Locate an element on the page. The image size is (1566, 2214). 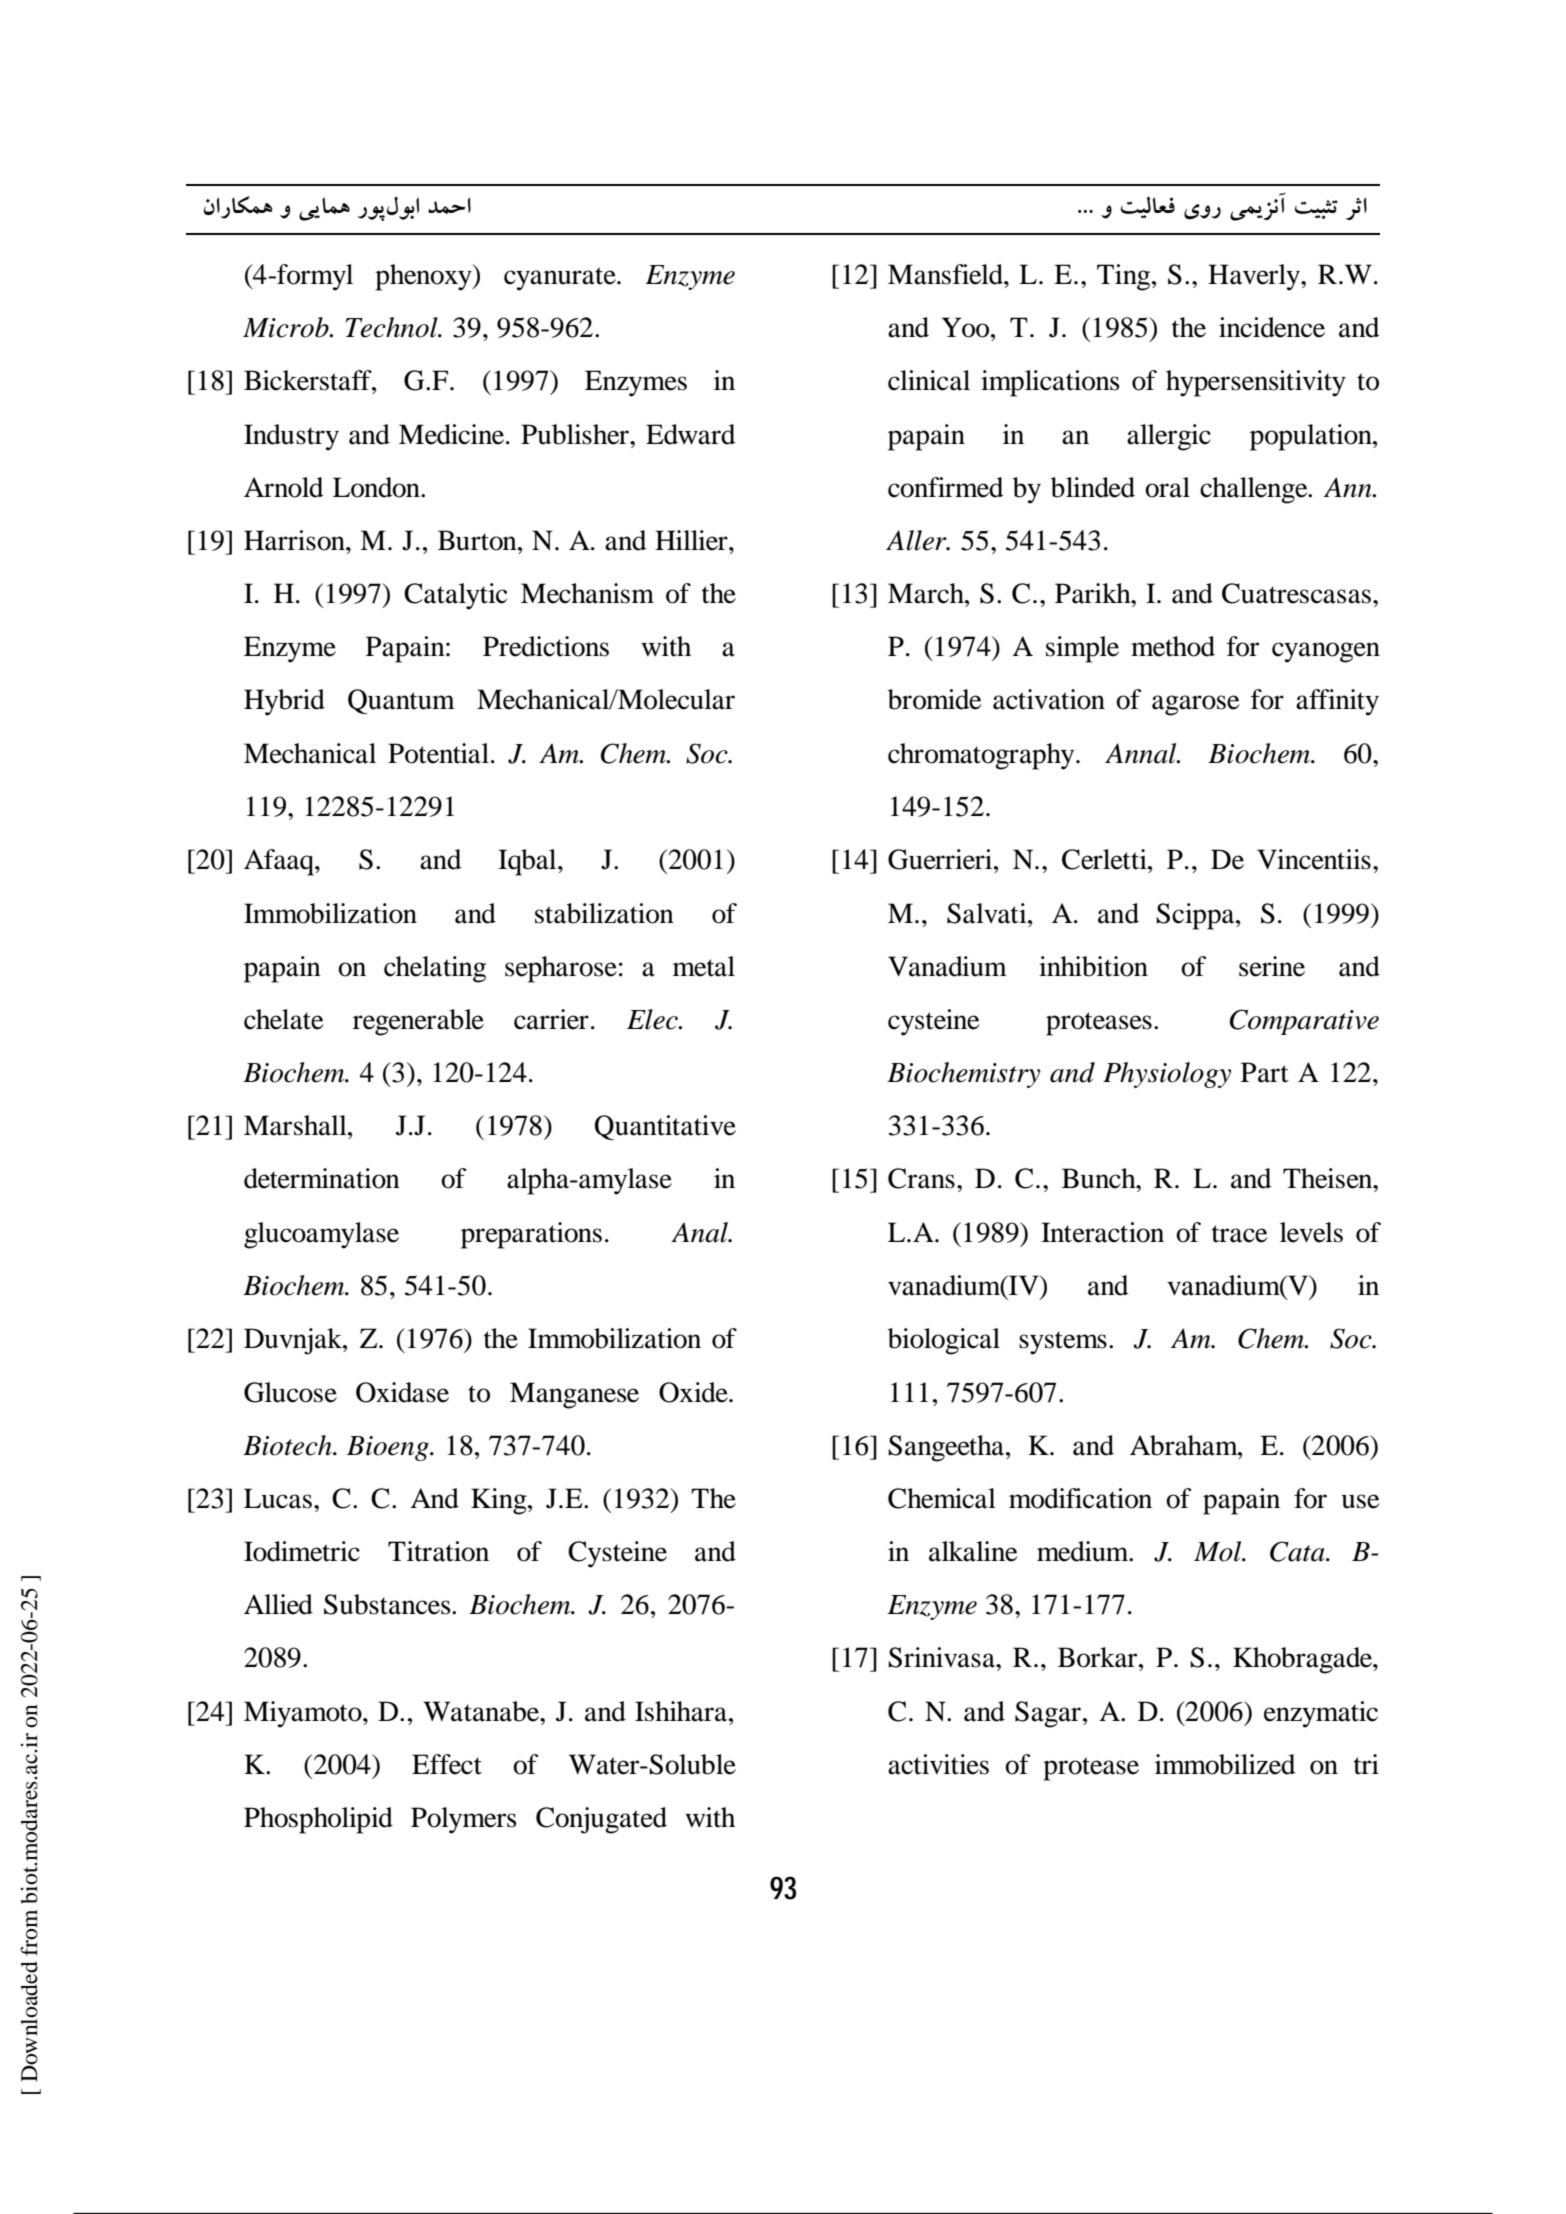
activities is located at coordinates (938, 1764).
